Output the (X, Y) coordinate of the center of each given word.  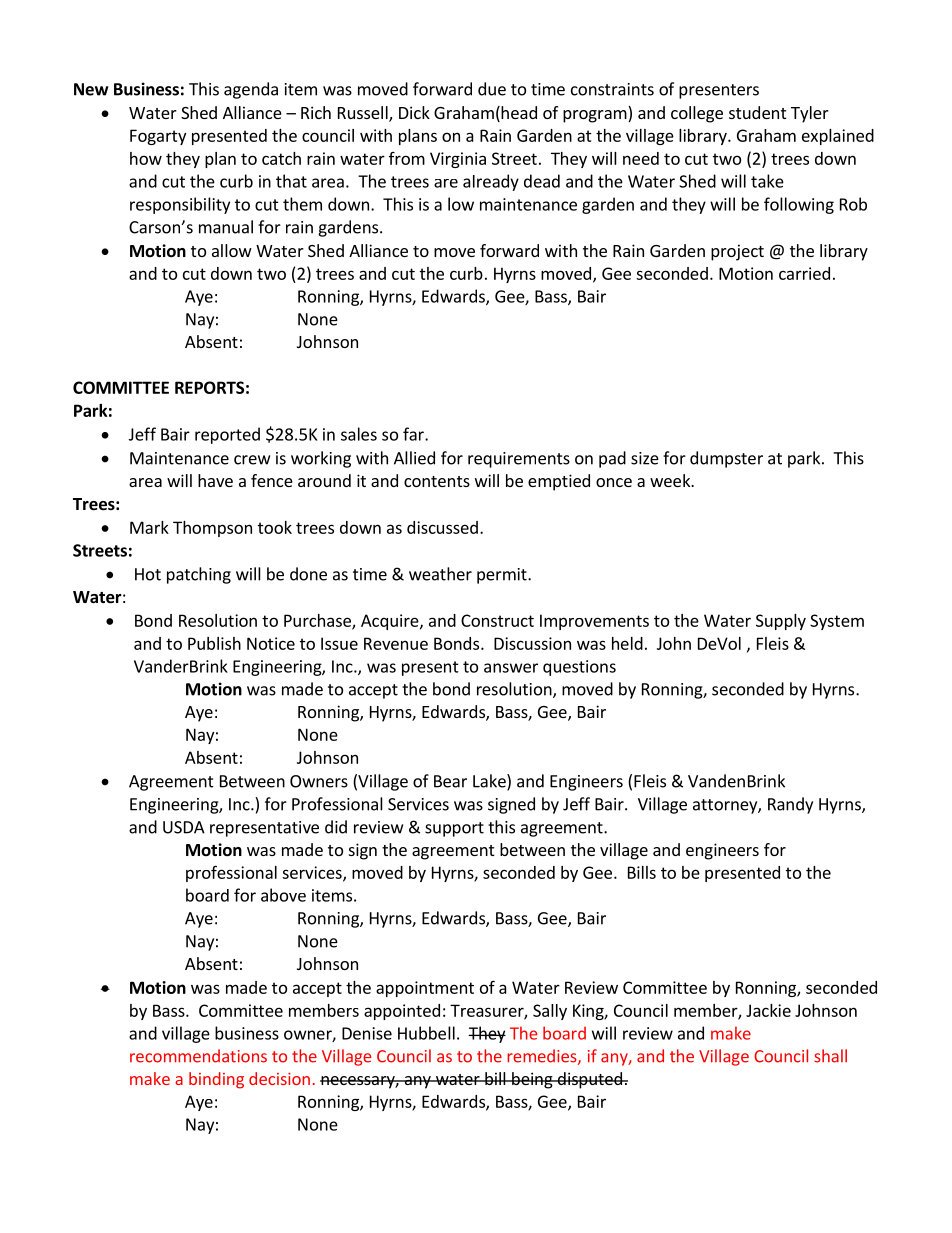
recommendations (198, 1056)
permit (503, 576)
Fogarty (158, 137)
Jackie (768, 1010)
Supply (781, 622)
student (757, 112)
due (492, 89)
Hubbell (426, 1033)
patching (199, 575)
